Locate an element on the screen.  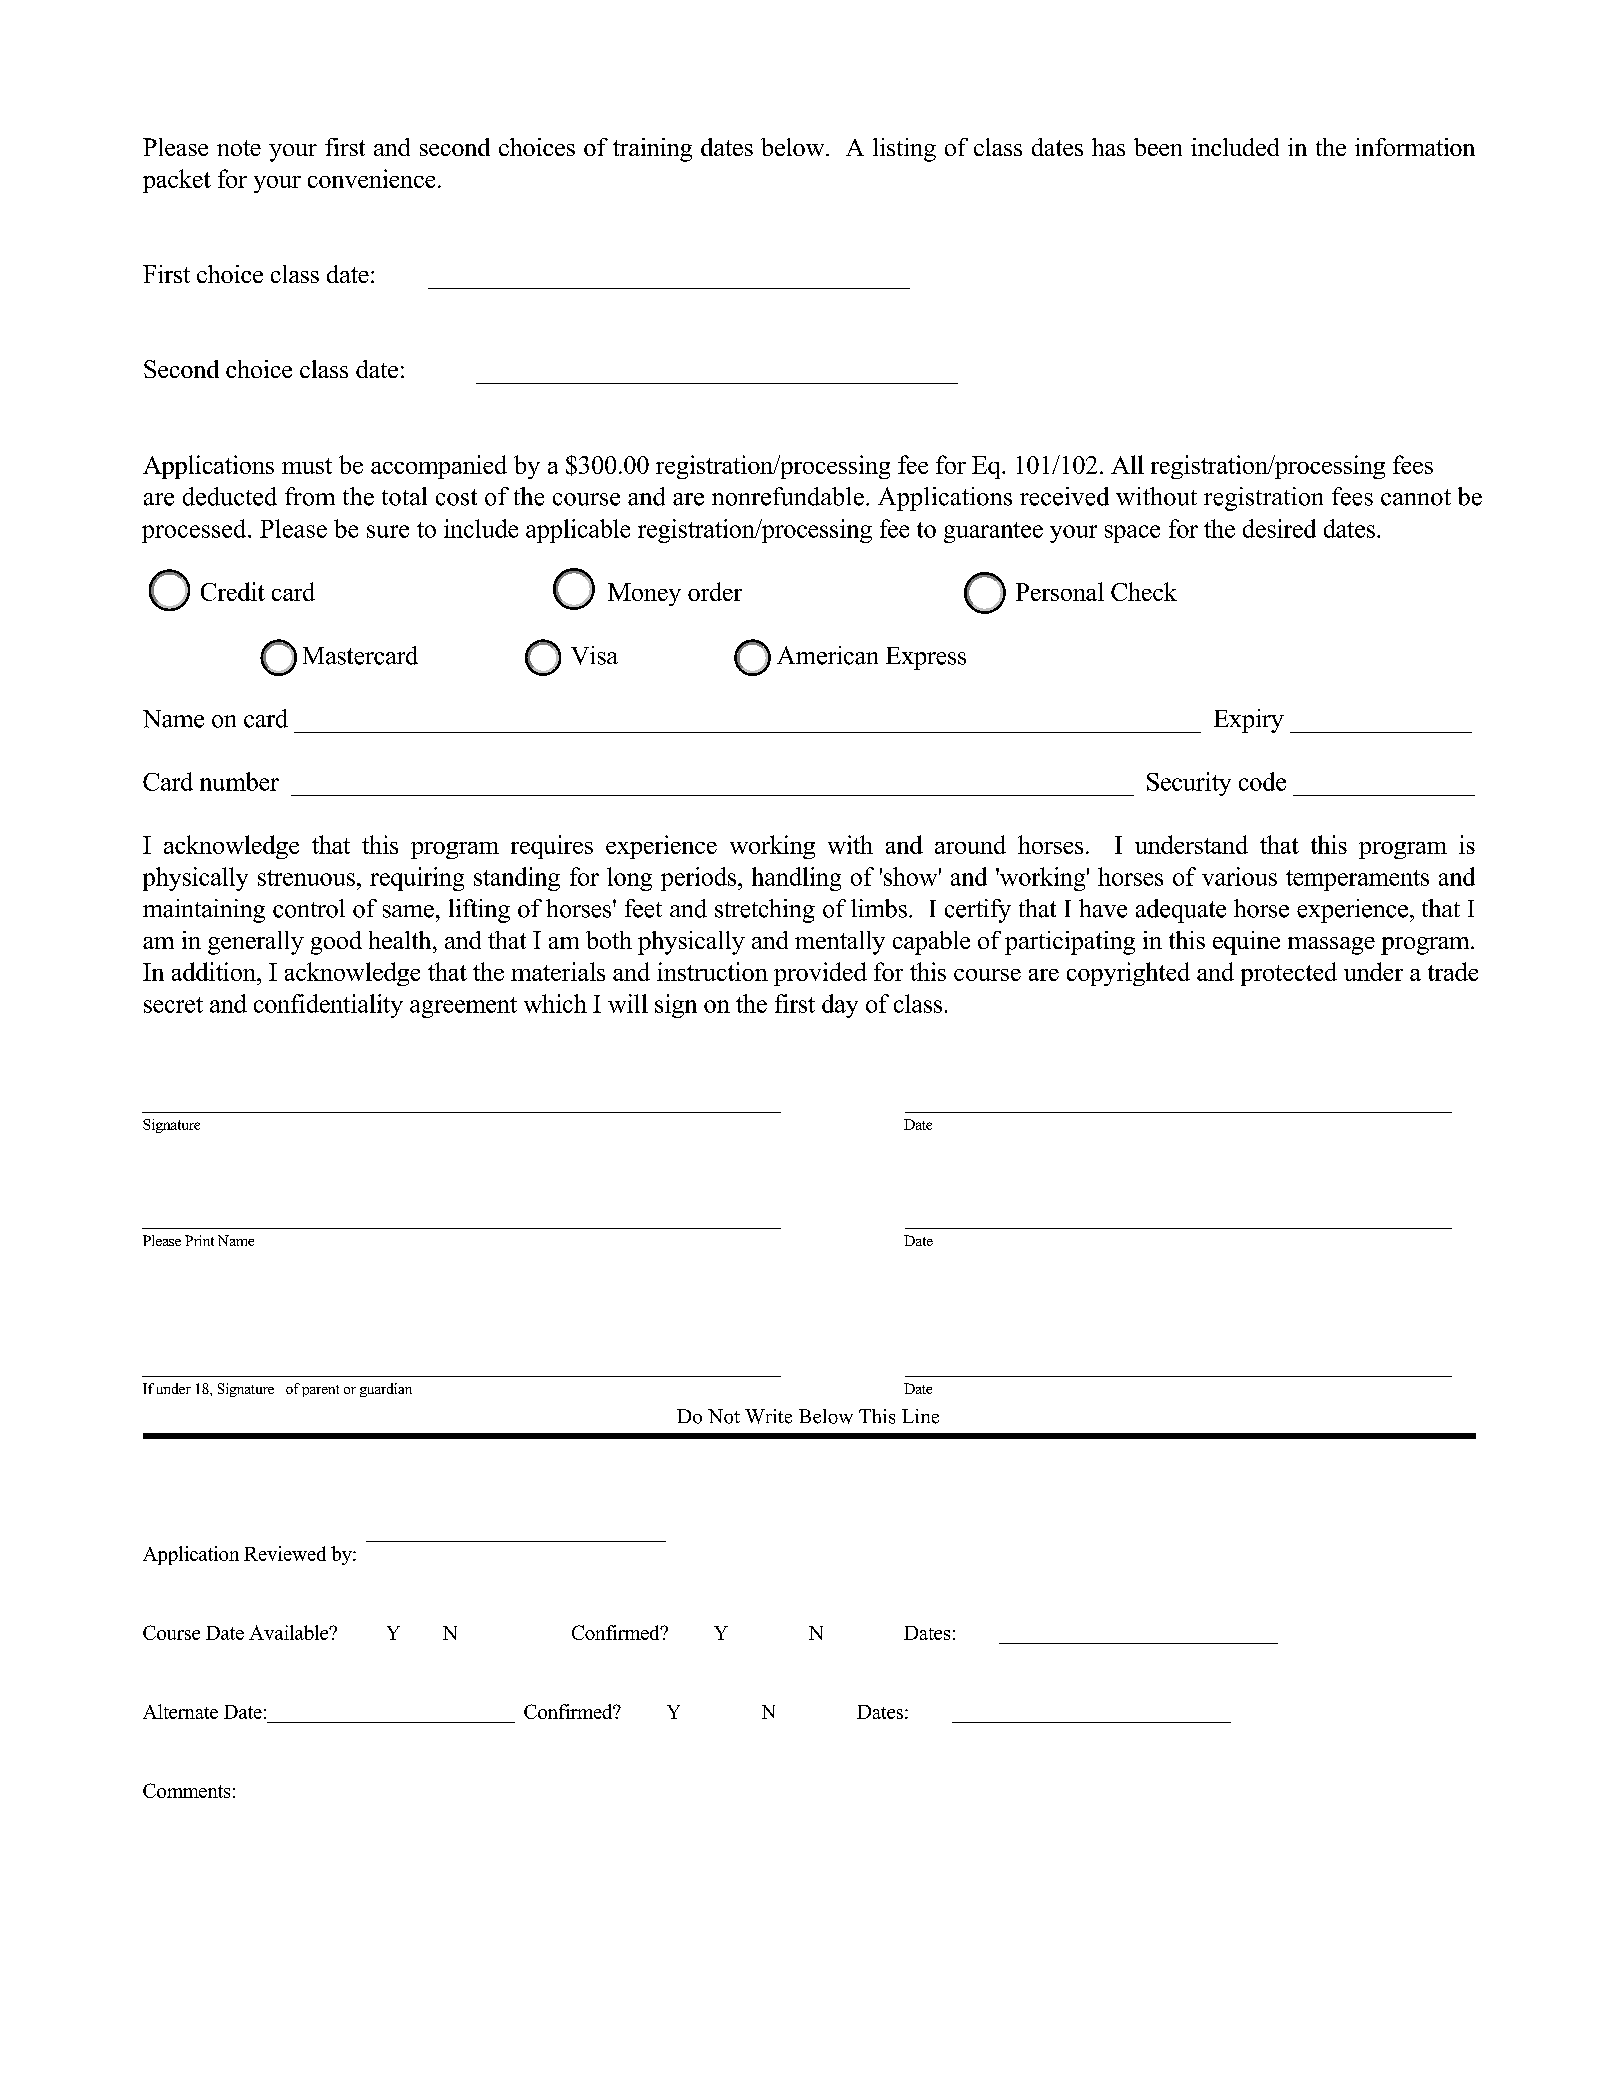
Alternate is located at coordinates (180, 1711).
